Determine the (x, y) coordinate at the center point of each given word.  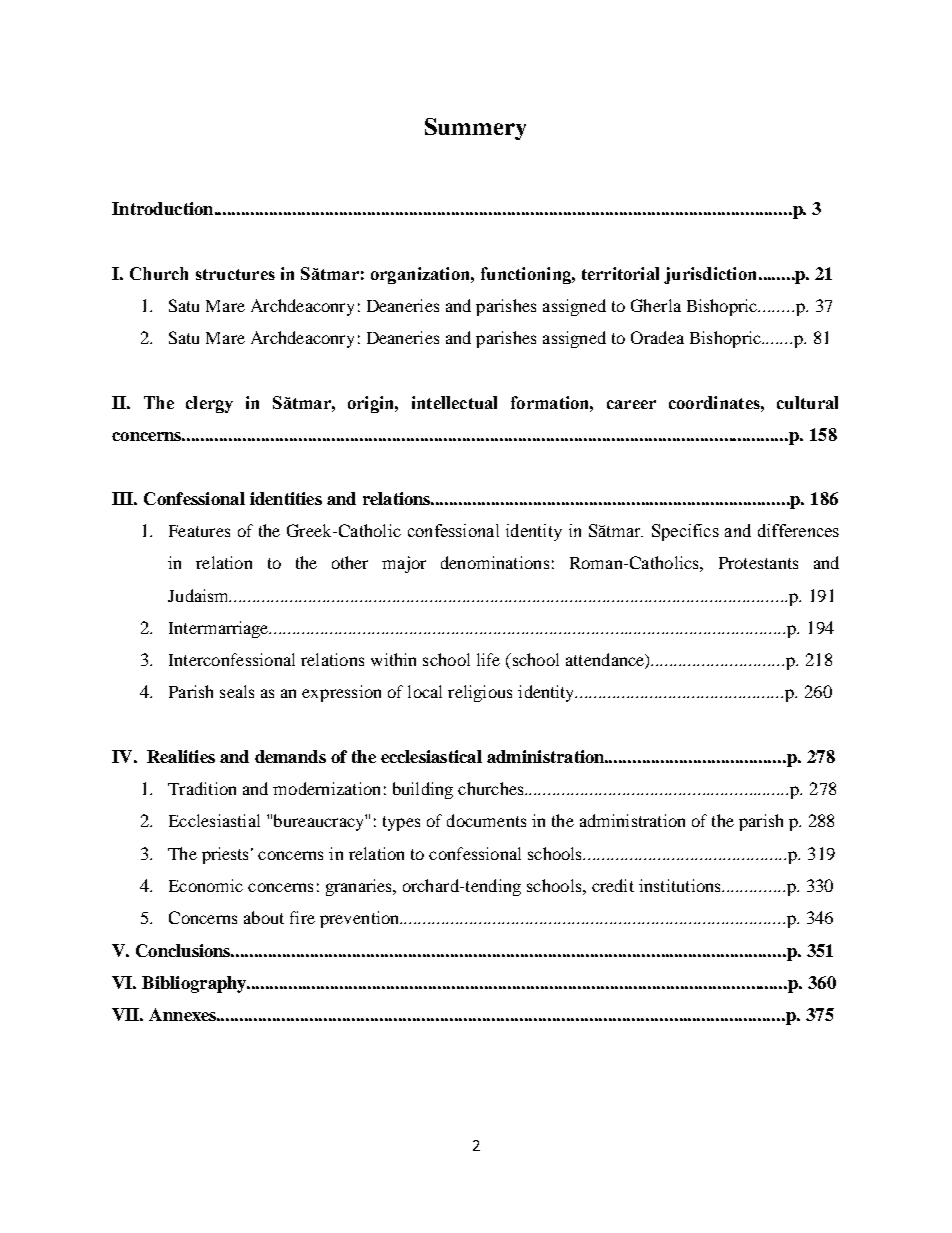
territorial (620, 273)
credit (613, 885)
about (264, 917)
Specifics (685, 532)
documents (486, 820)
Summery (475, 129)
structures (235, 274)
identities (286, 498)
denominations (495, 562)
